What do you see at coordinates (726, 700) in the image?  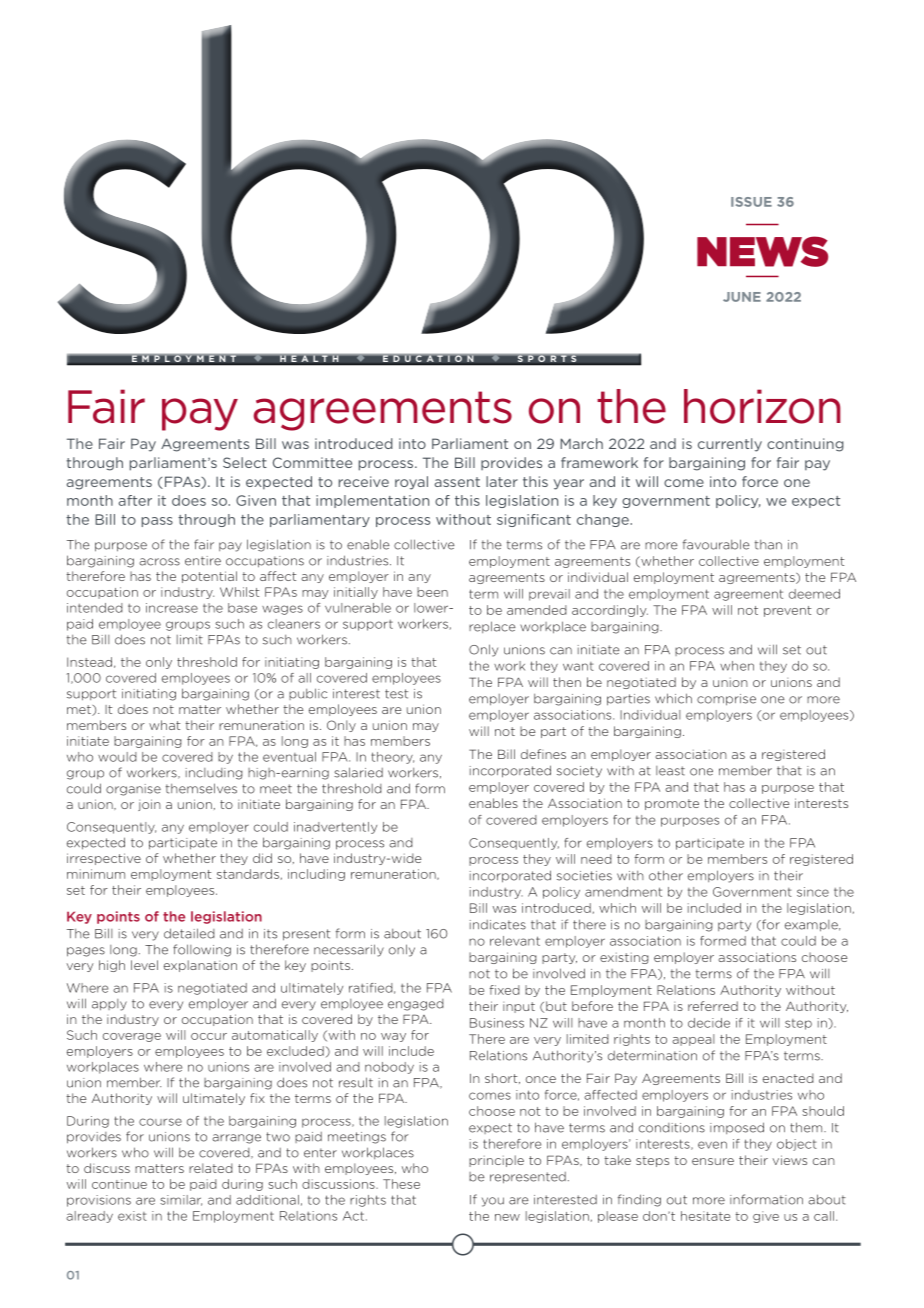 I see `comprise` at bounding box center [726, 700].
